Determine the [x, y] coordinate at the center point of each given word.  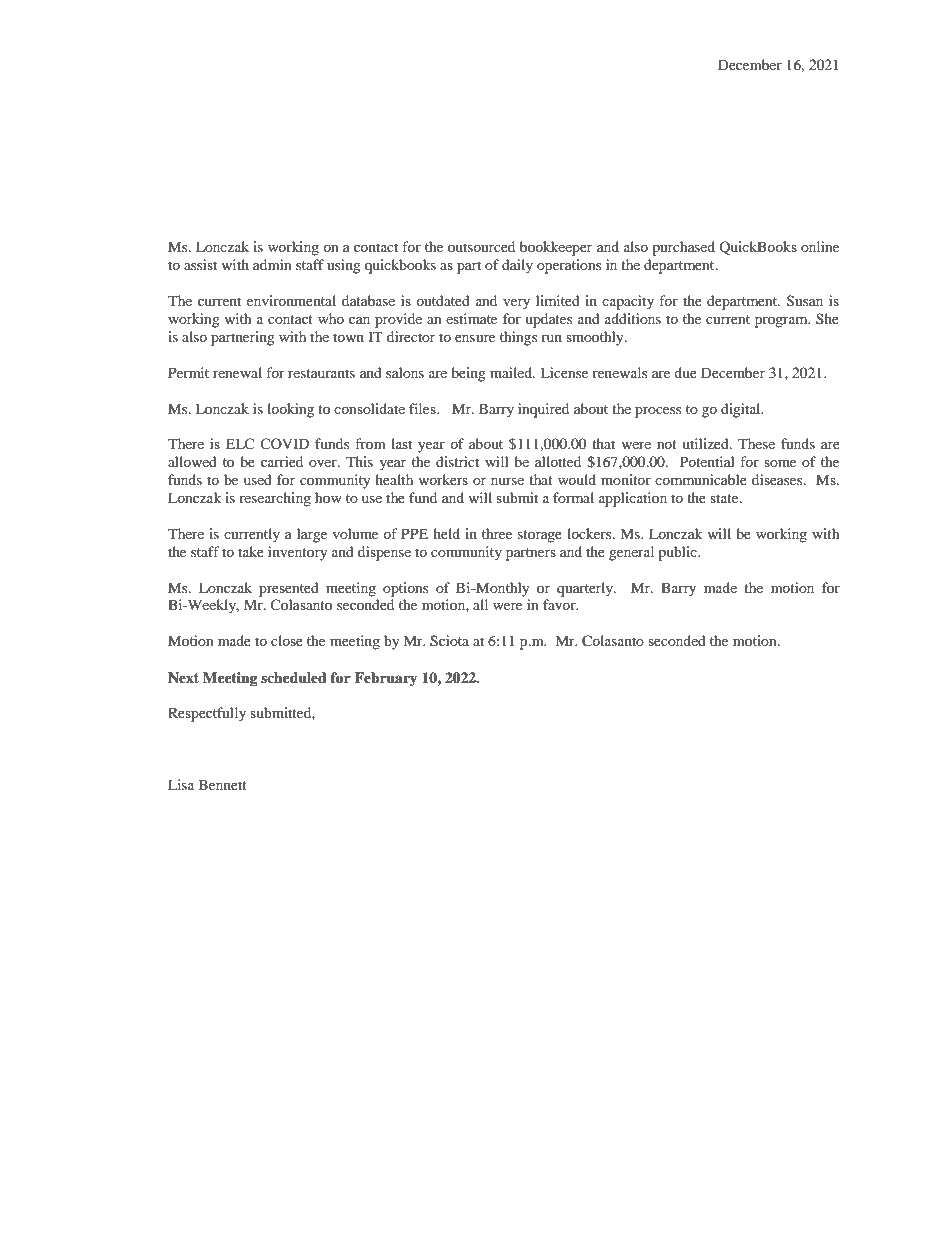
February [386, 679]
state [725, 498]
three [497, 533]
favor [560, 604]
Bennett [223, 784]
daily [517, 266]
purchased [683, 248]
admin [272, 264]
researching [275, 499]
